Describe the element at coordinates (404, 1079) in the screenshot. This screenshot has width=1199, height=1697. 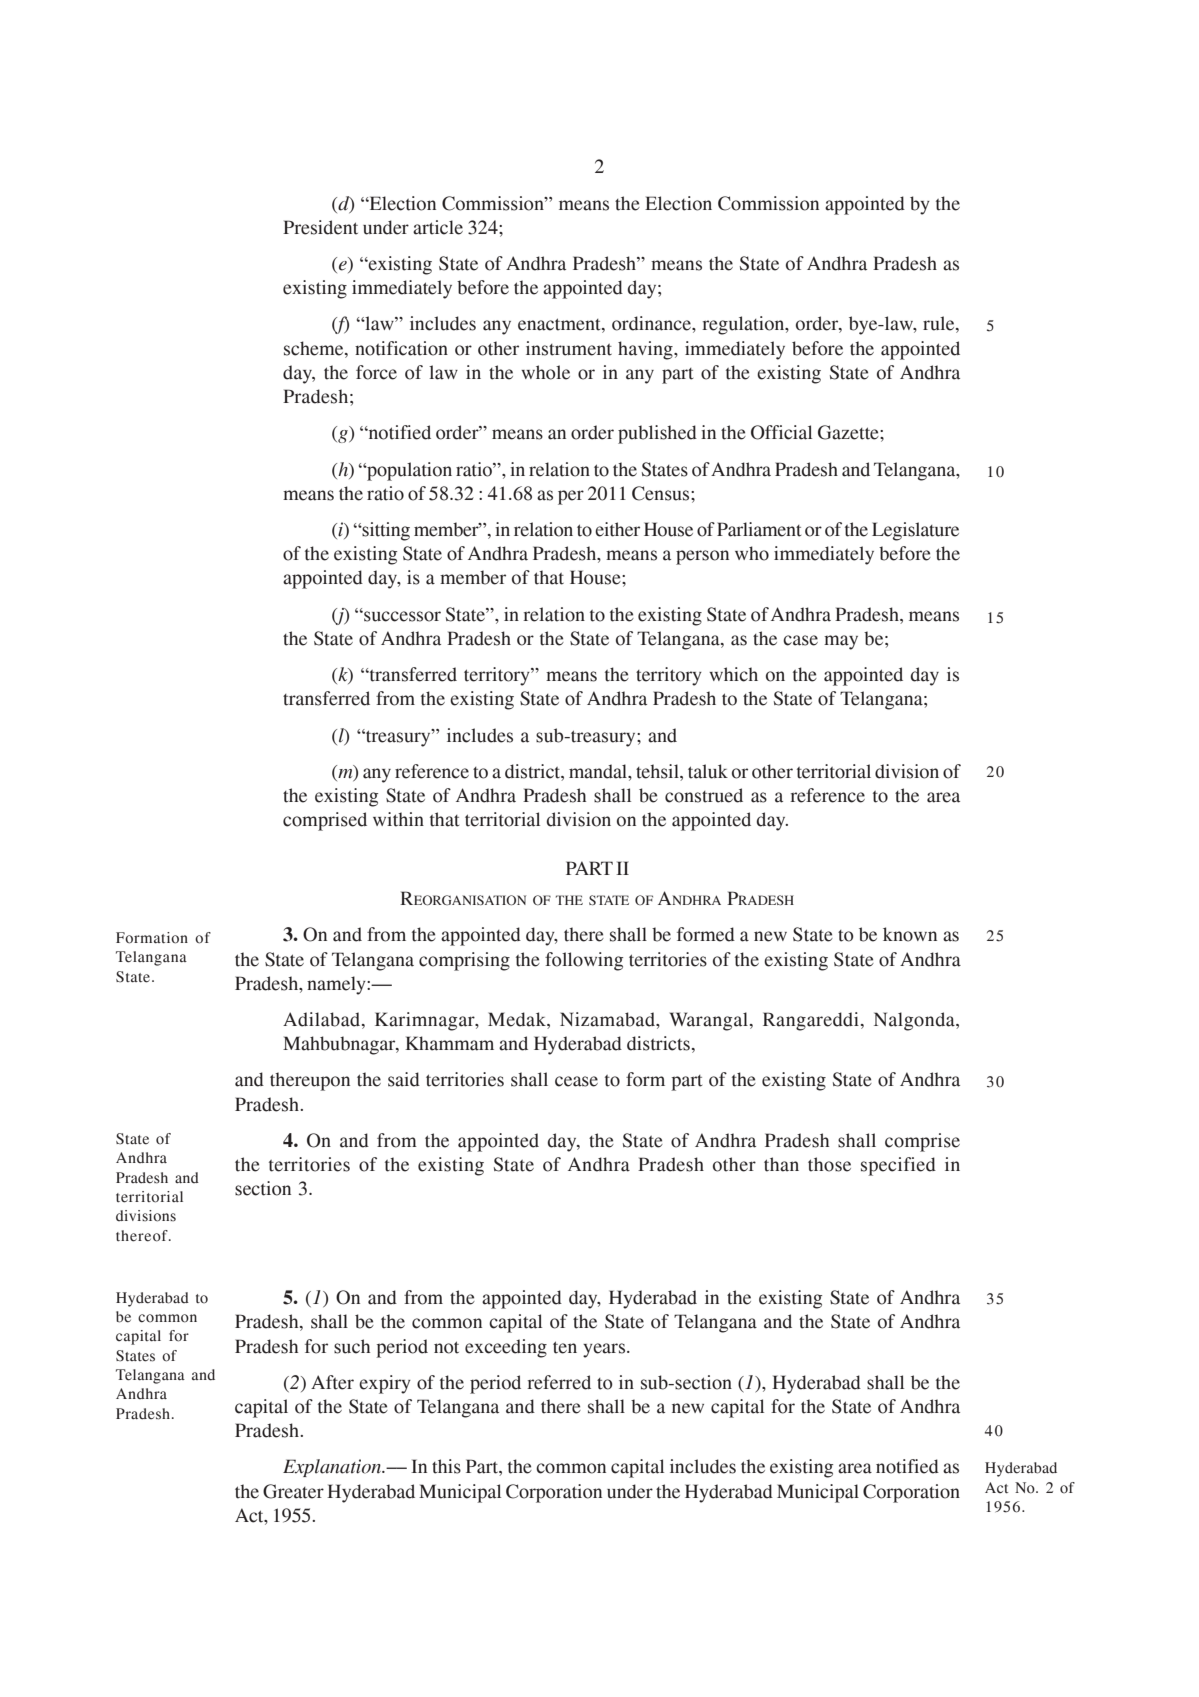
I see `said` at that location.
